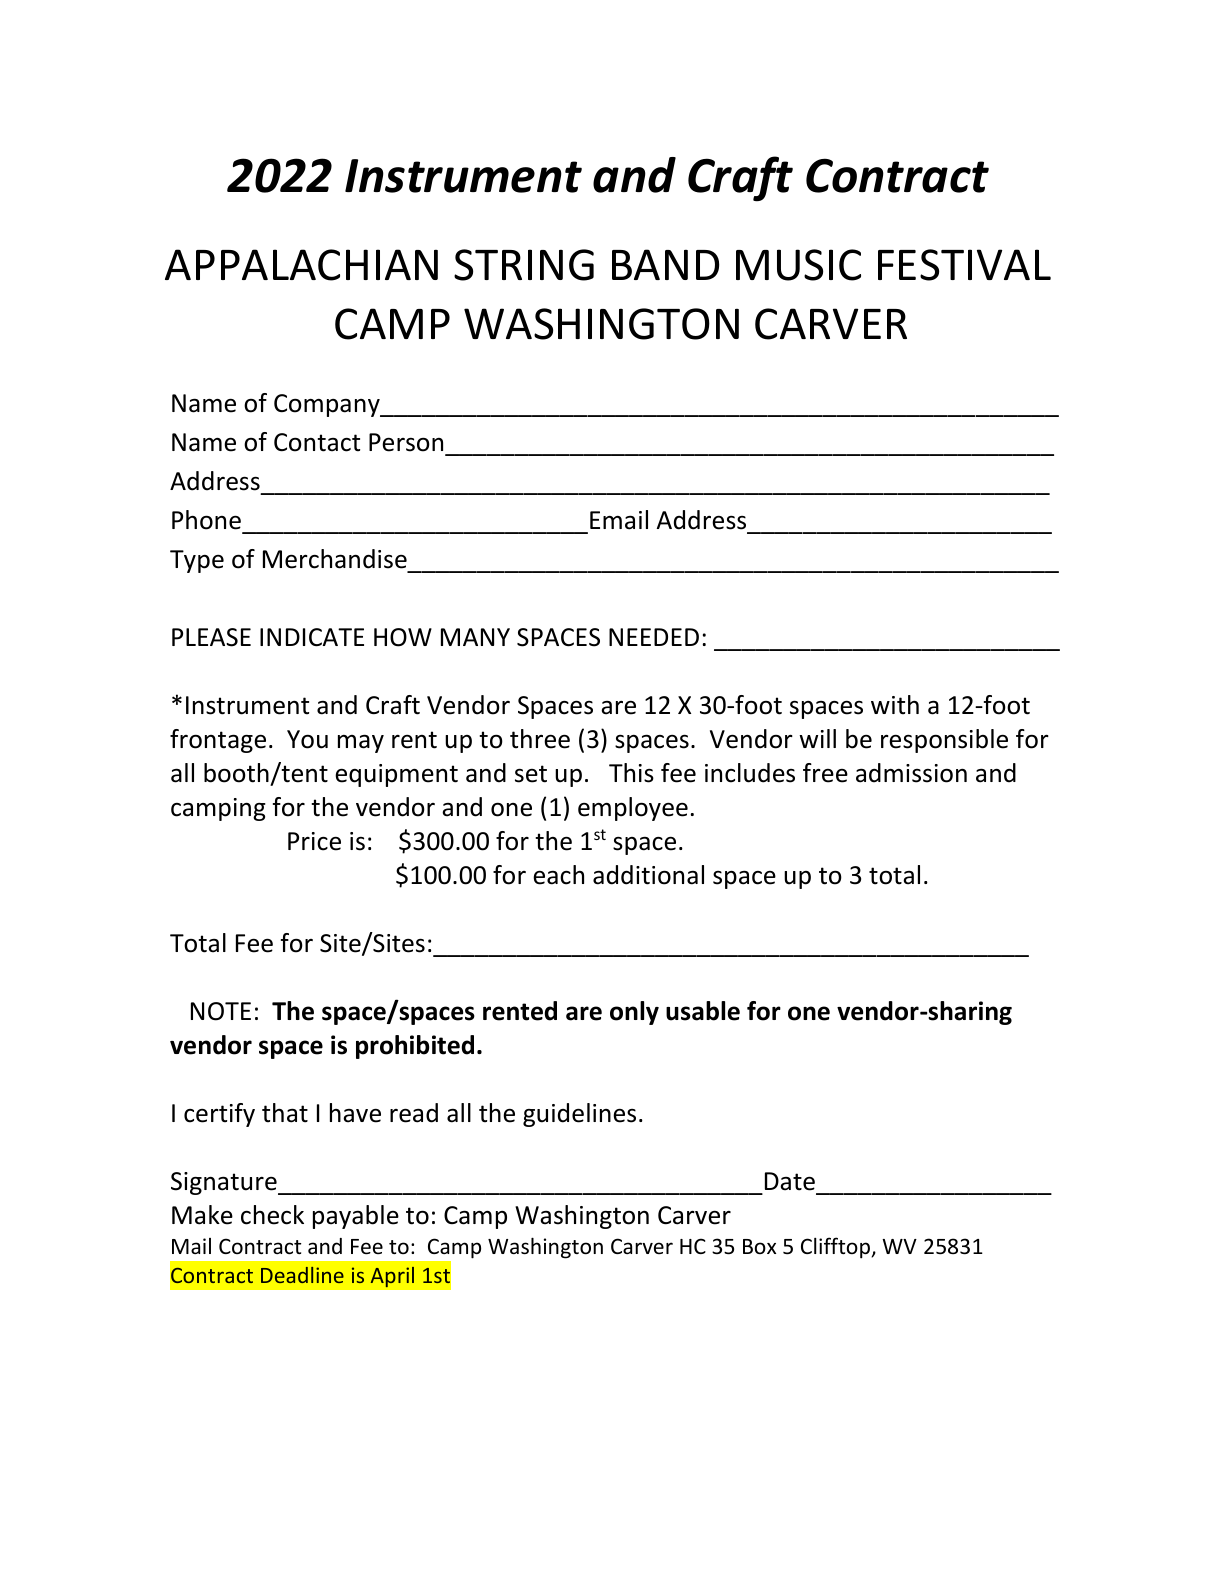  What do you see at coordinates (307, 739) in the screenshot?
I see `You` at bounding box center [307, 739].
